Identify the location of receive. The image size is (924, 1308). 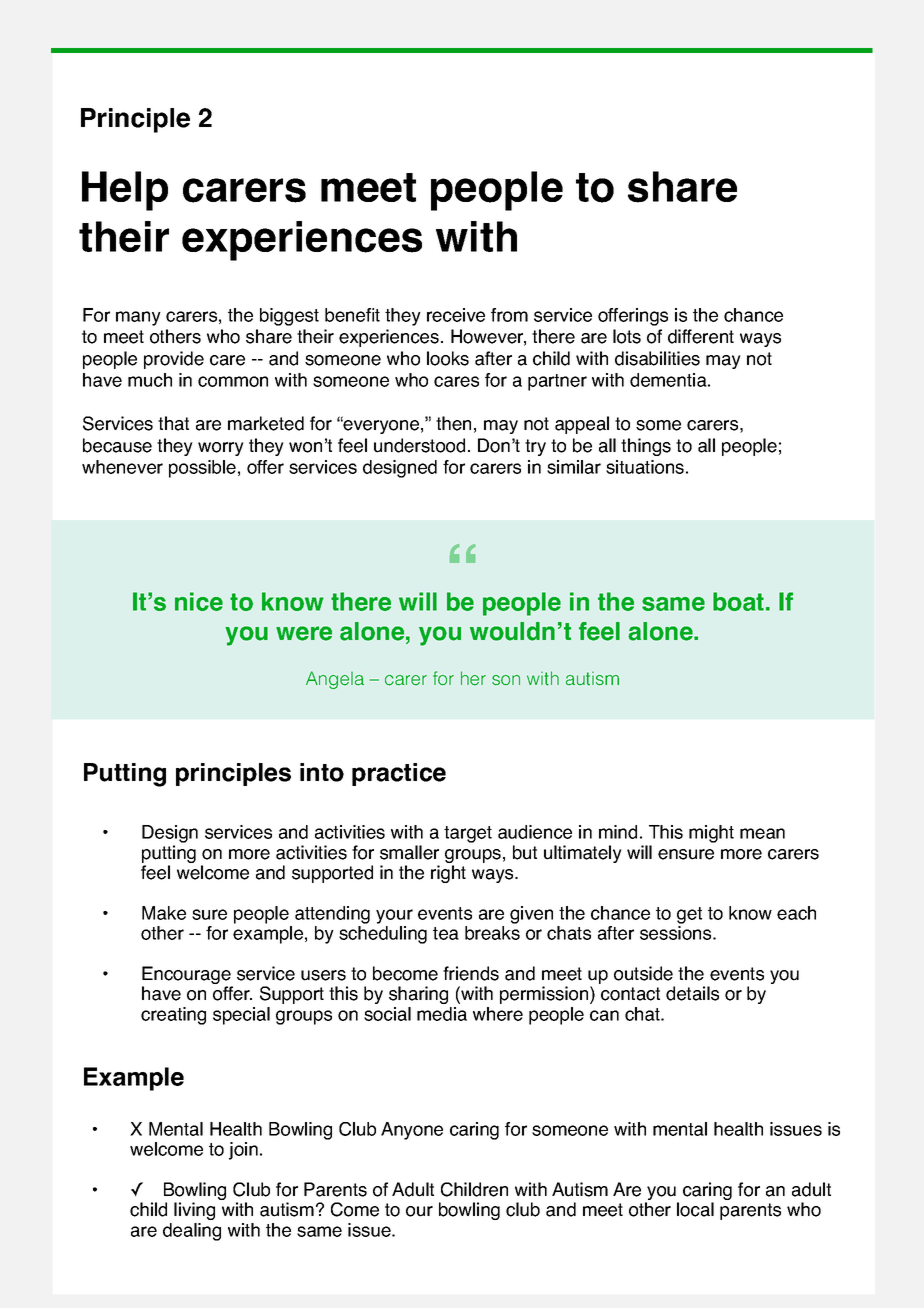
(456, 315).
